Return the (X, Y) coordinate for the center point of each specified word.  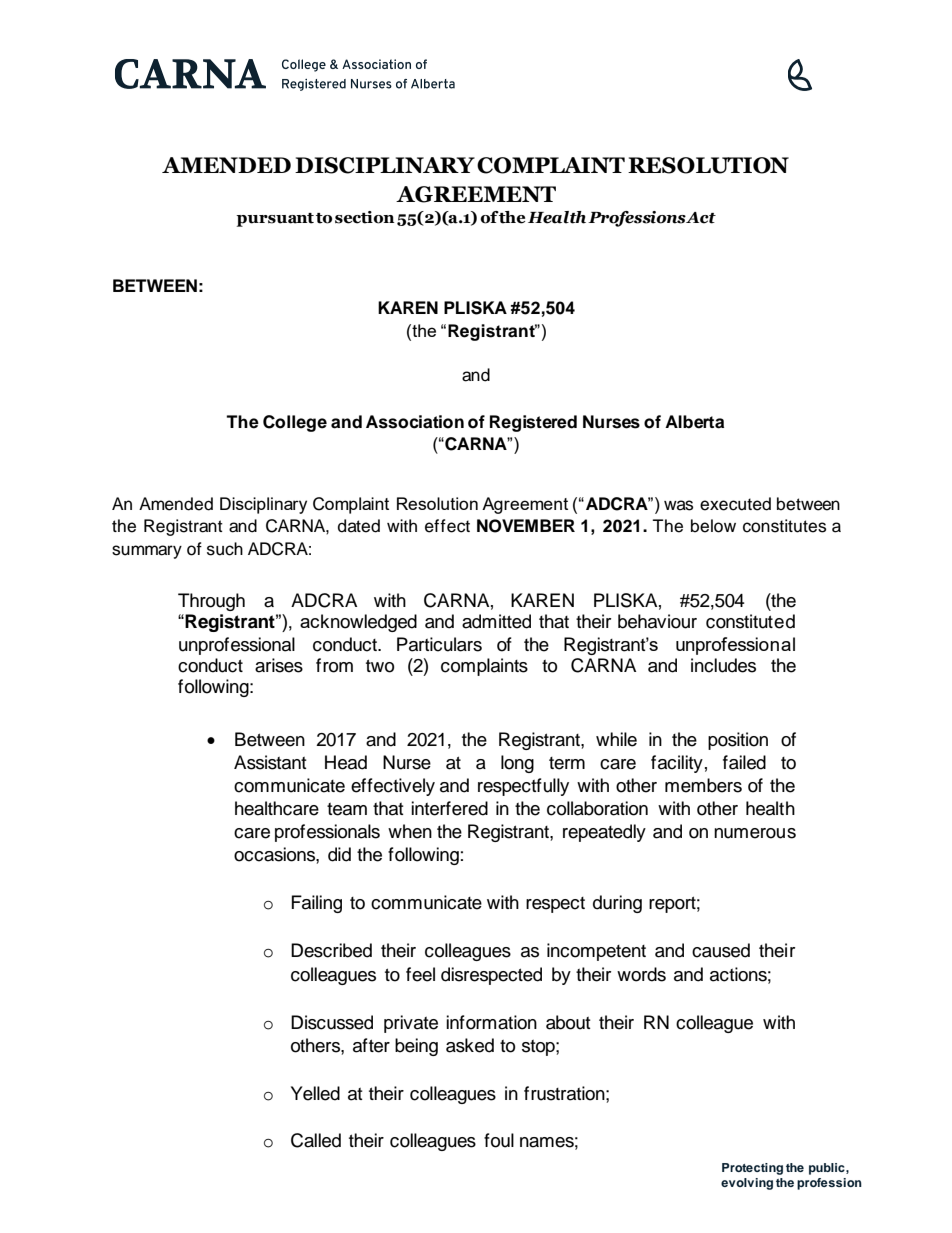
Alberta (694, 422)
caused (721, 950)
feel (420, 974)
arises (279, 665)
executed (735, 504)
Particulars (439, 644)
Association (415, 422)
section (365, 217)
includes (723, 665)
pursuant (275, 220)
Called (316, 1140)
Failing (317, 904)
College (295, 423)
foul (499, 1140)
